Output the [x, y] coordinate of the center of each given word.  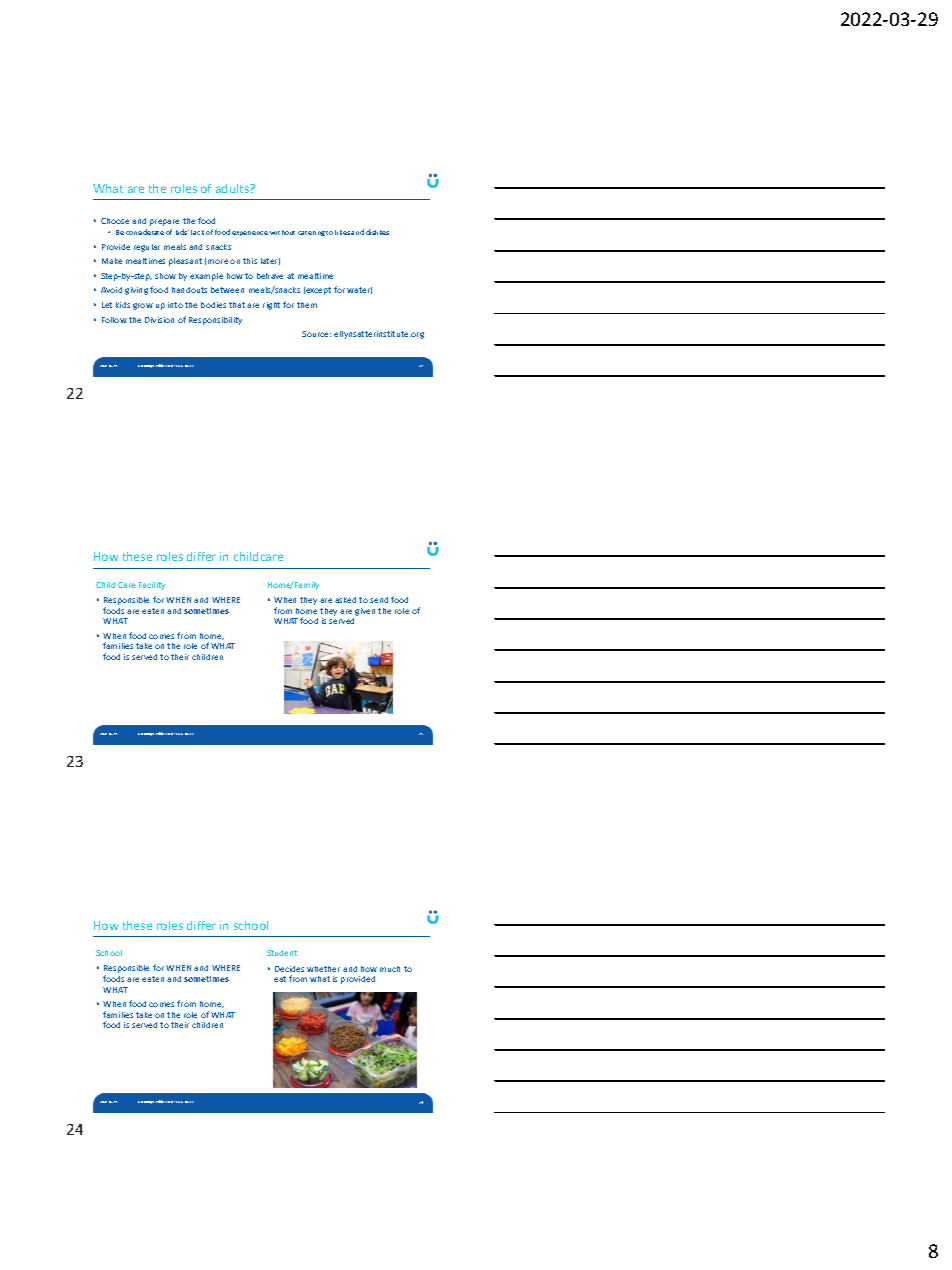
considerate [145, 232]
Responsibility [215, 321]
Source [316, 334]
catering [311, 233]
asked [345, 600]
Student [282, 953]
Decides [289, 969]
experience [250, 233]
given [365, 612]
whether [323, 969]
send [379, 600]
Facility [152, 586]
